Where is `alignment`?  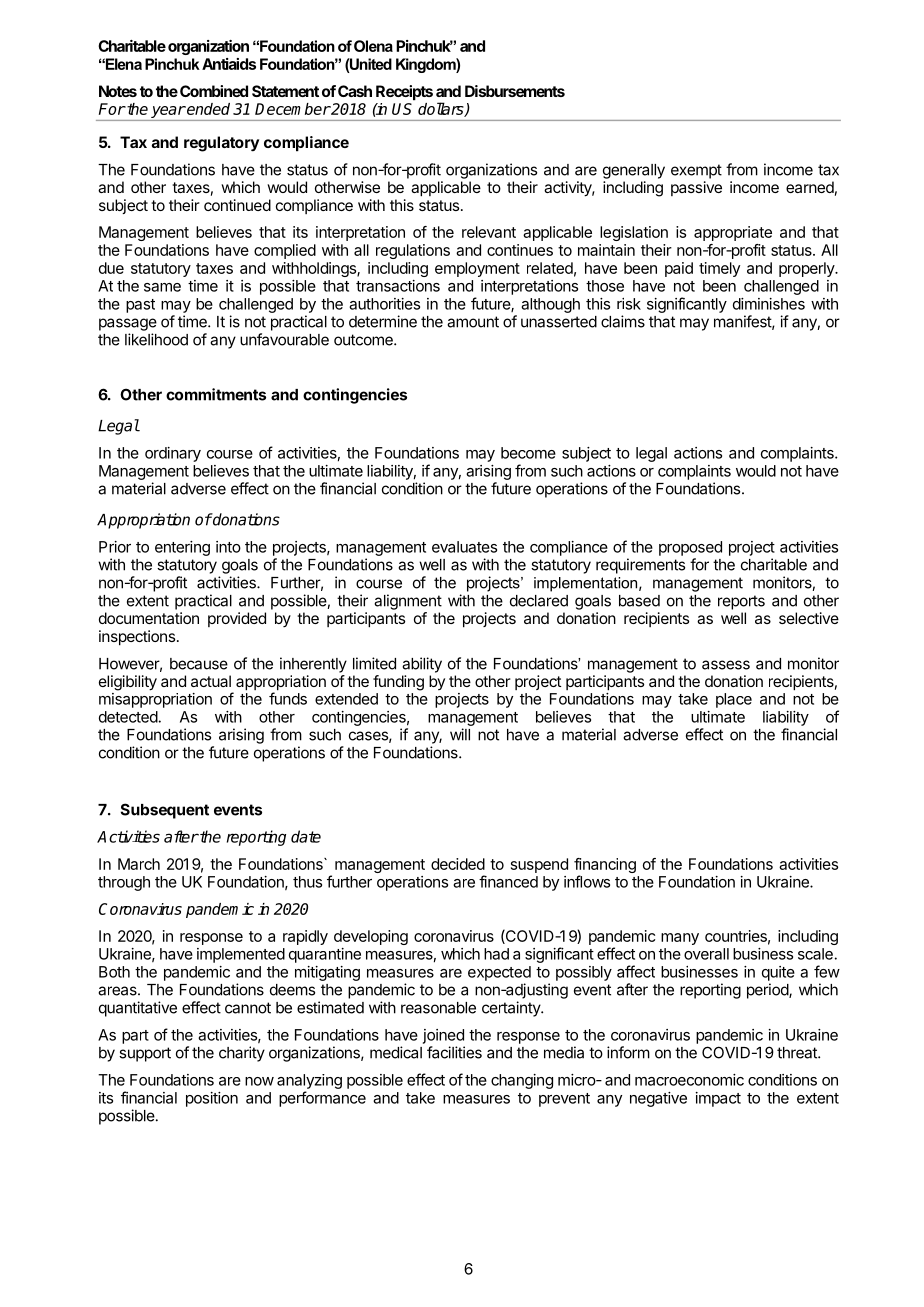
alignment is located at coordinates (408, 602).
